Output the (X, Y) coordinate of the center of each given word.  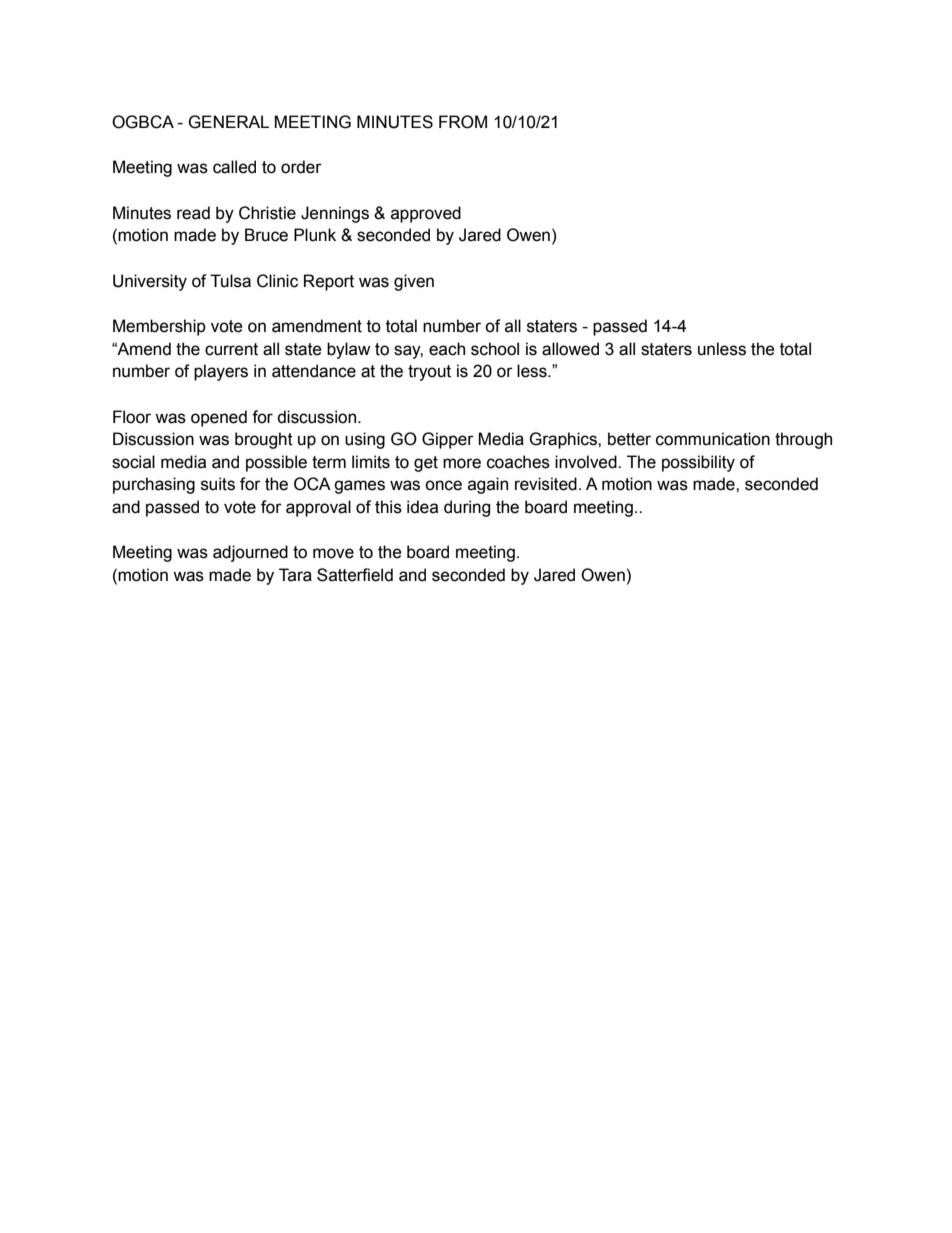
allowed (570, 349)
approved (426, 214)
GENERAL (228, 122)
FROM (463, 122)
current (231, 349)
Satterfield (355, 575)
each (447, 349)
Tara (295, 575)
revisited (546, 484)
